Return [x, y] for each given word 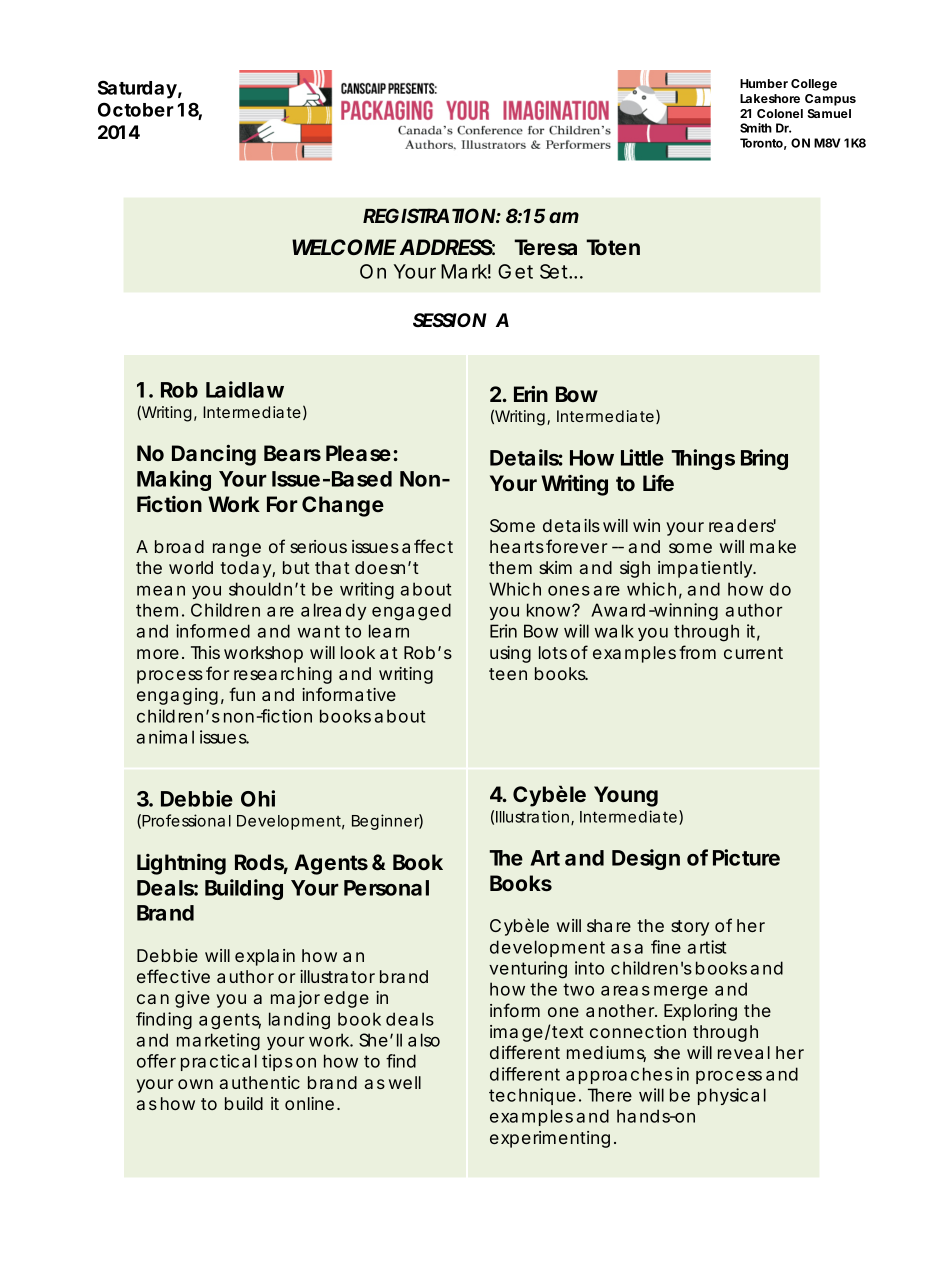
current [753, 653]
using [510, 654]
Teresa [545, 247]
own [195, 1084]
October [136, 109]
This [205, 652]
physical [732, 1096]
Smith [756, 128]
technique [532, 1096]
